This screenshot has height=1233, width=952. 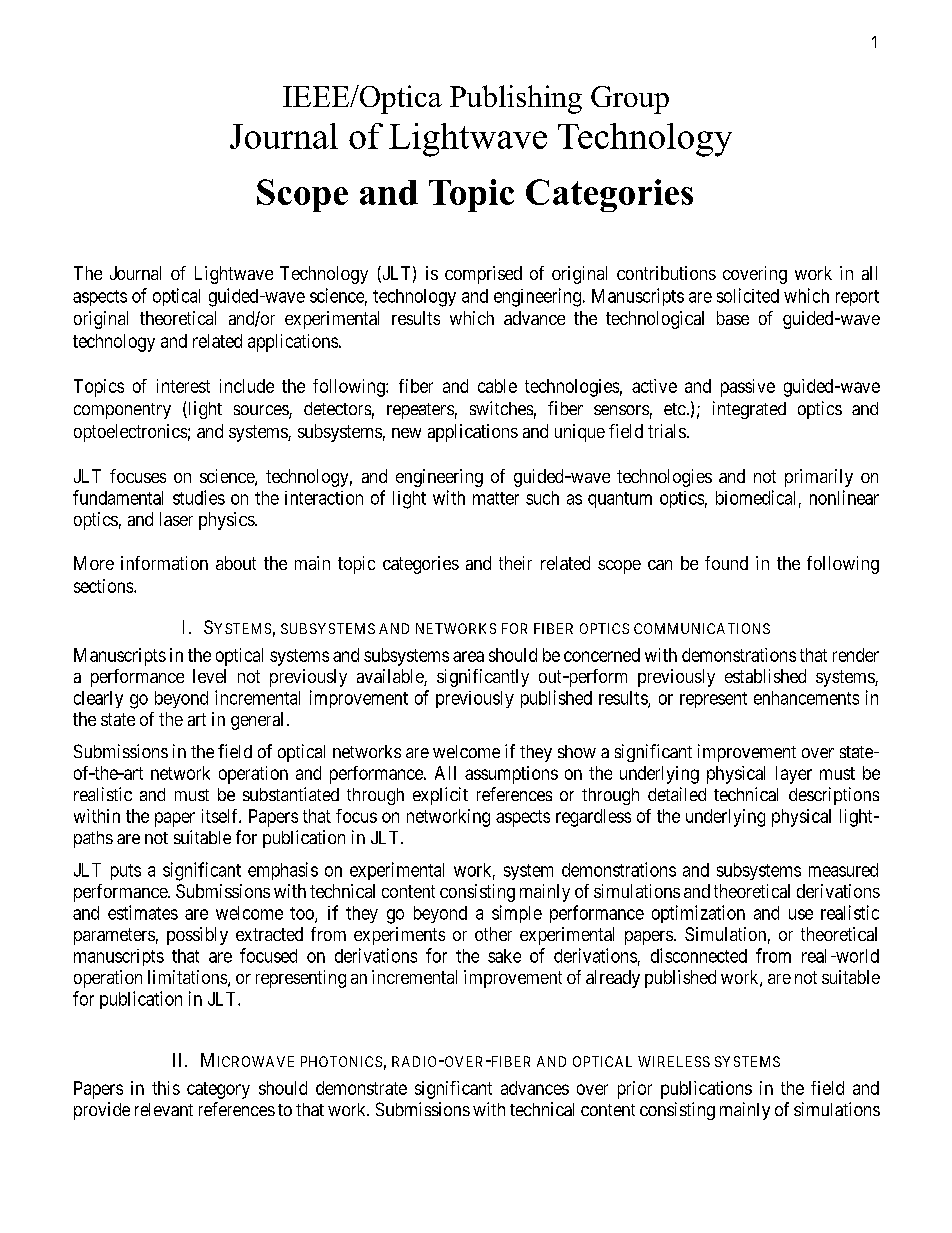 I want to click on comprised, so click(x=483, y=275).
